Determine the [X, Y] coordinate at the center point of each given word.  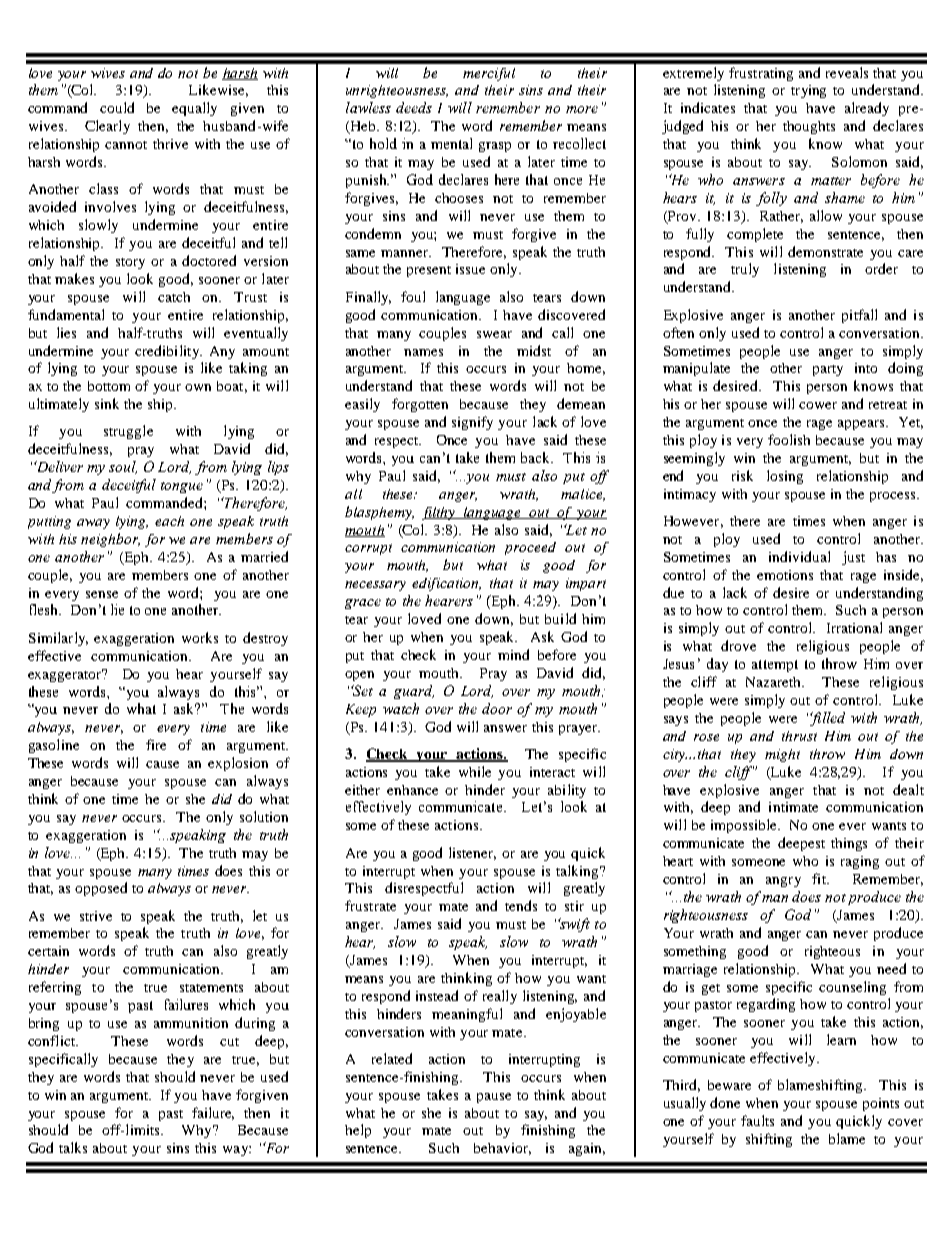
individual [799, 556]
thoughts [809, 127]
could [117, 107]
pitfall [859, 316]
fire [156, 744]
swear [494, 334]
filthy [440, 513]
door [497, 708]
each [169, 521]
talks [73, 1147]
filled [827, 719]
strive [96, 916]
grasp [495, 147]
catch [174, 297]
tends [521, 905]
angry [783, 882]
